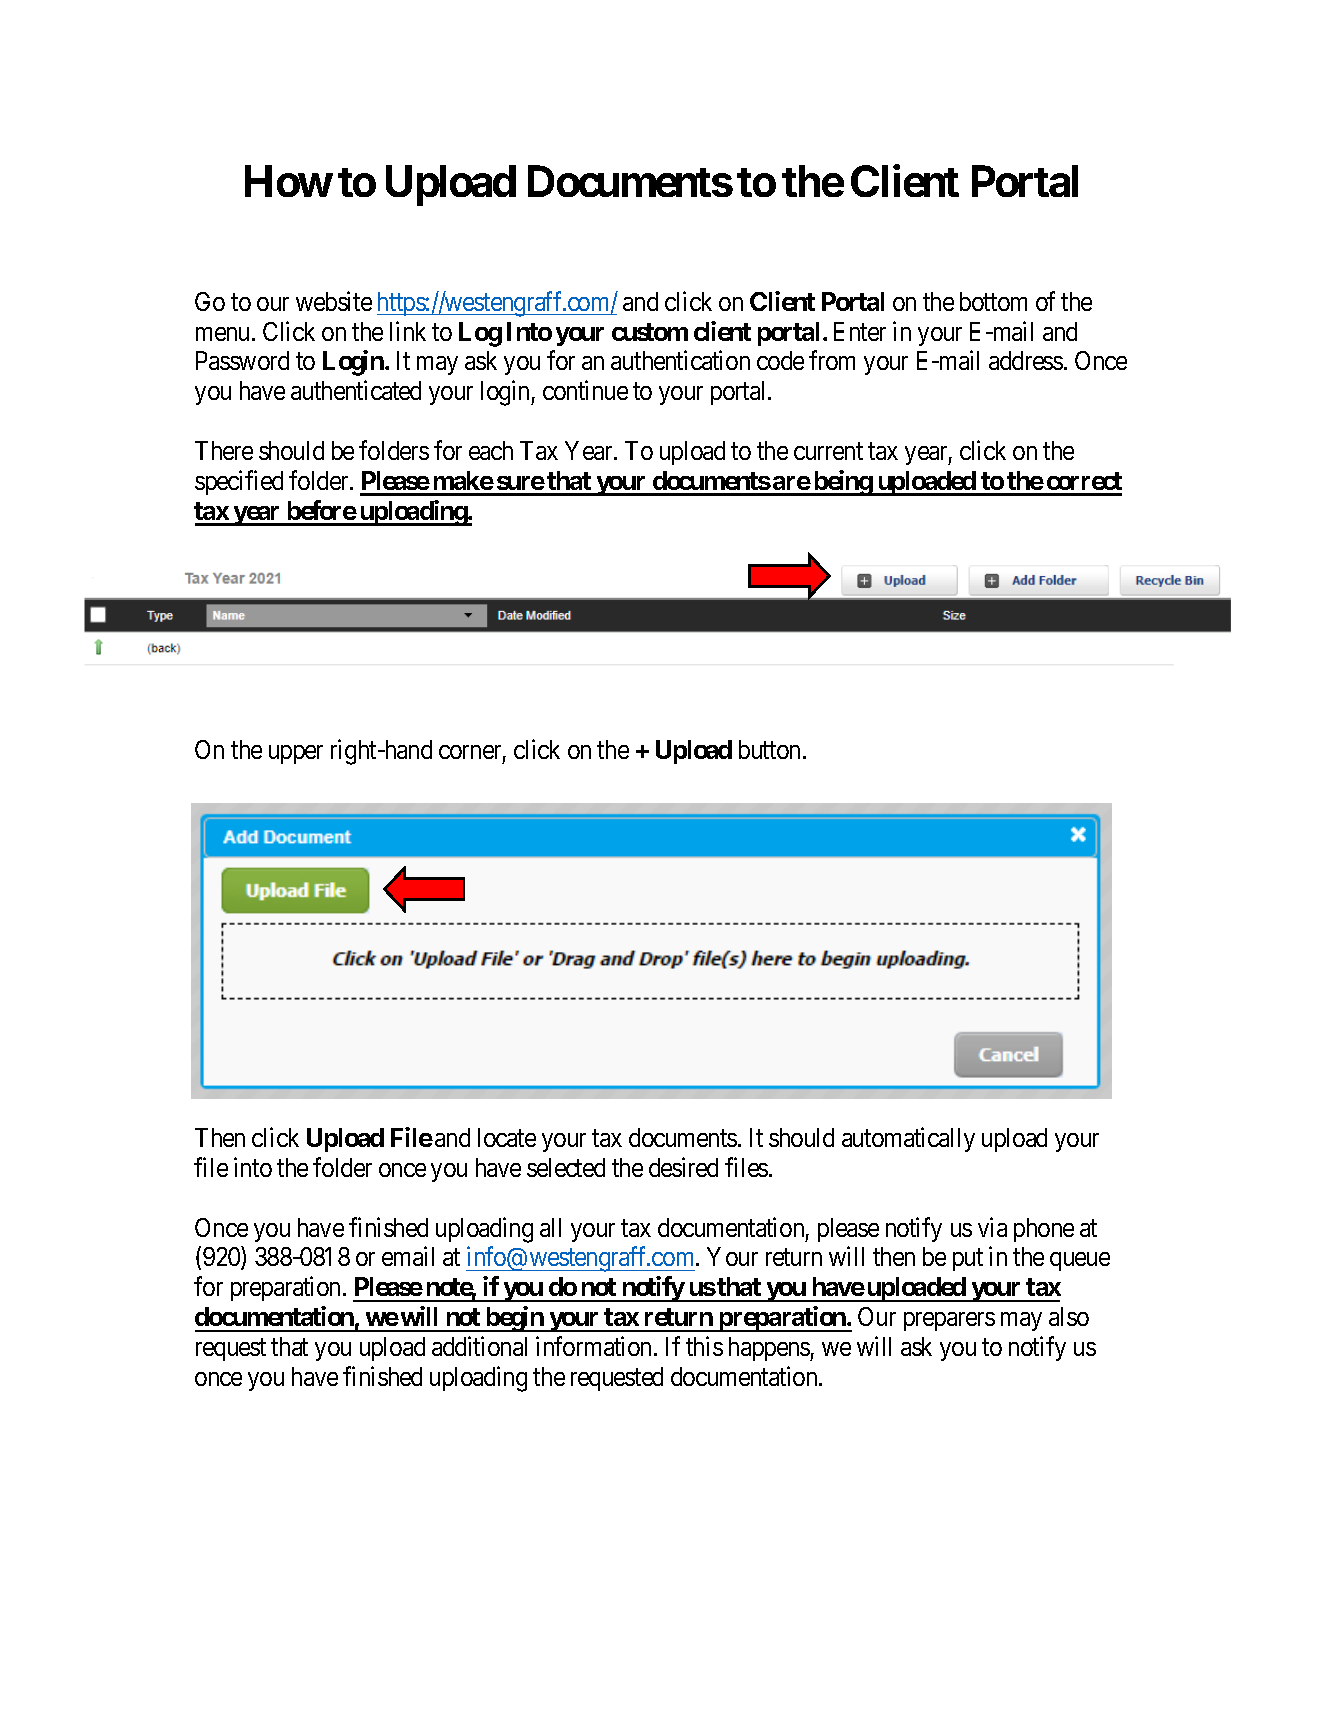 This image has width=1324, height=1714. Describe the element at coordinates (334, 301) in the image. I see `website` at that location.
